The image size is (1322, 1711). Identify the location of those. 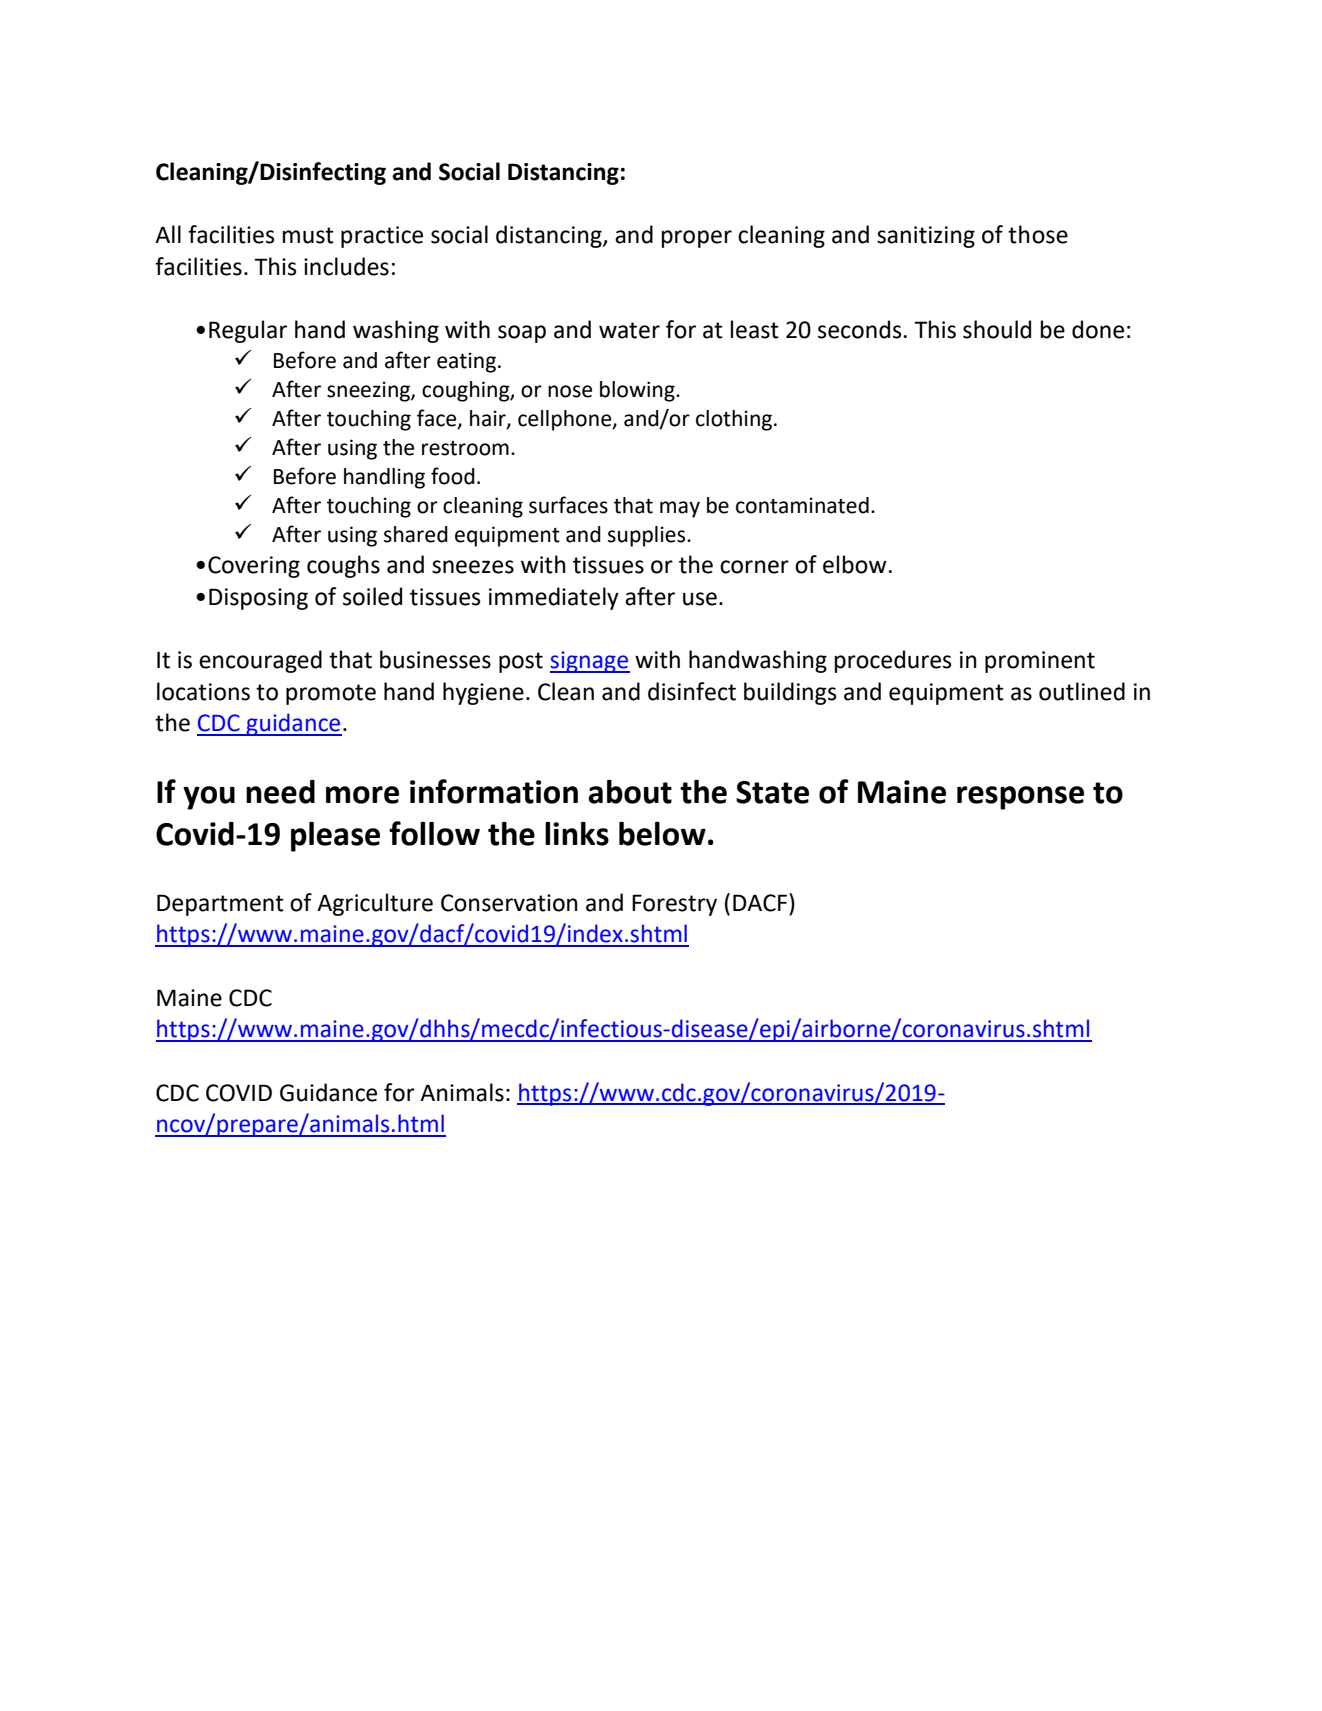
(1038, 234).
